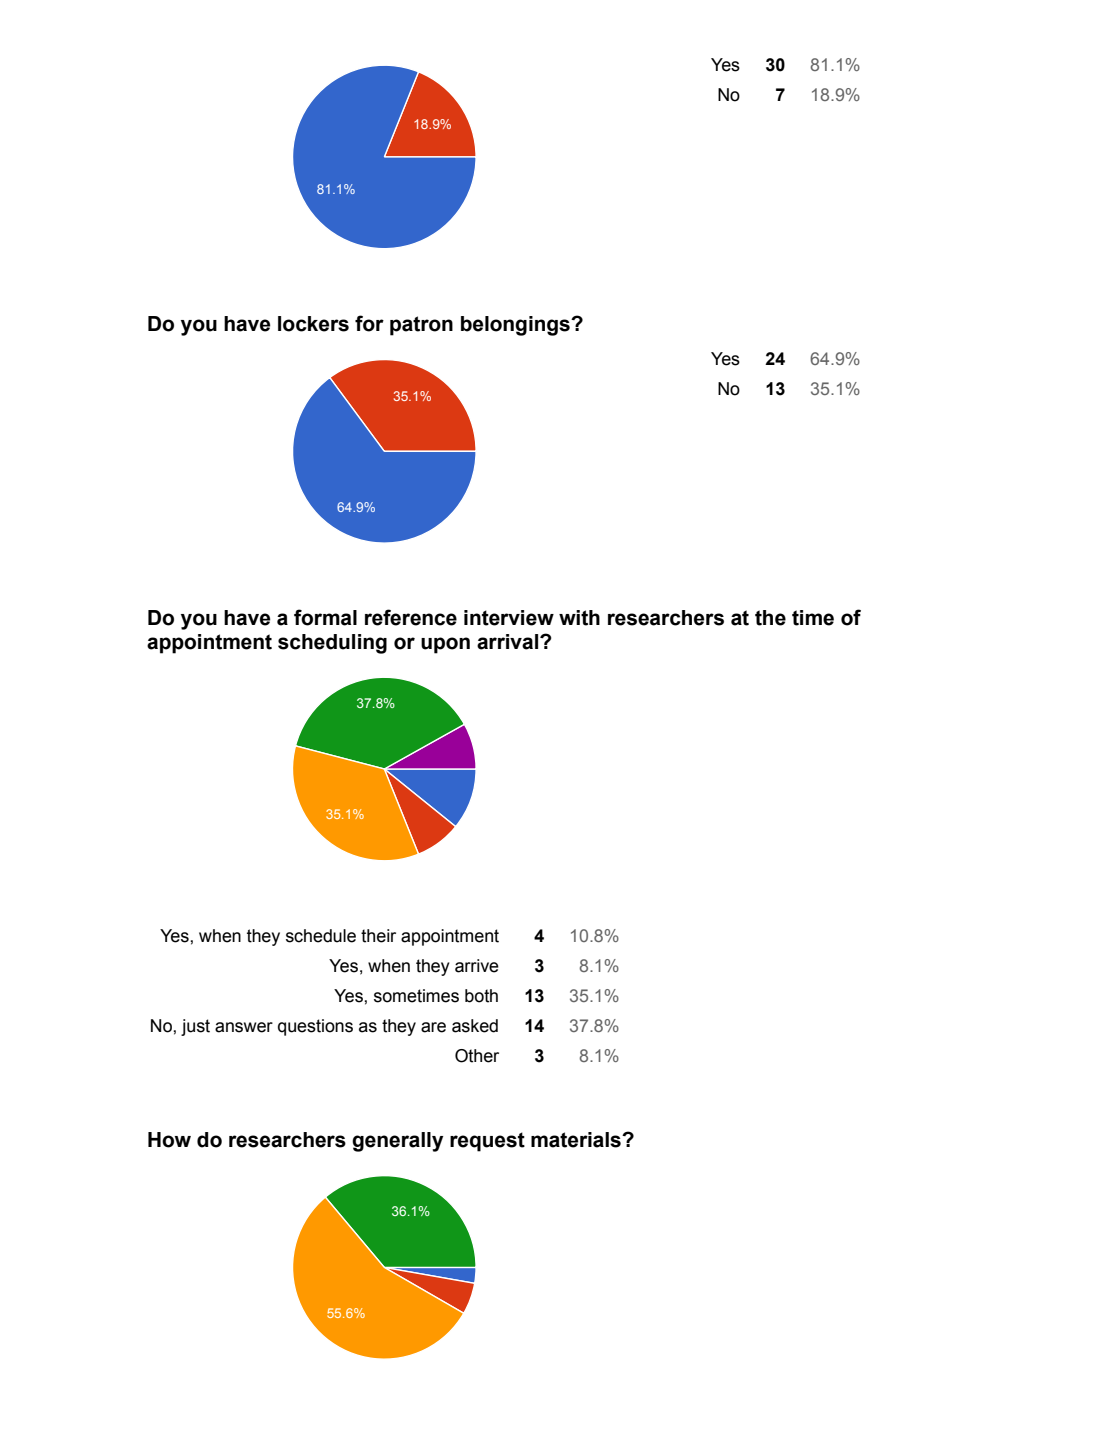 The image size is (1116, 1444). Describe the element at coordinates (325, 617) in the screenshot. I see `formal` at that location.
